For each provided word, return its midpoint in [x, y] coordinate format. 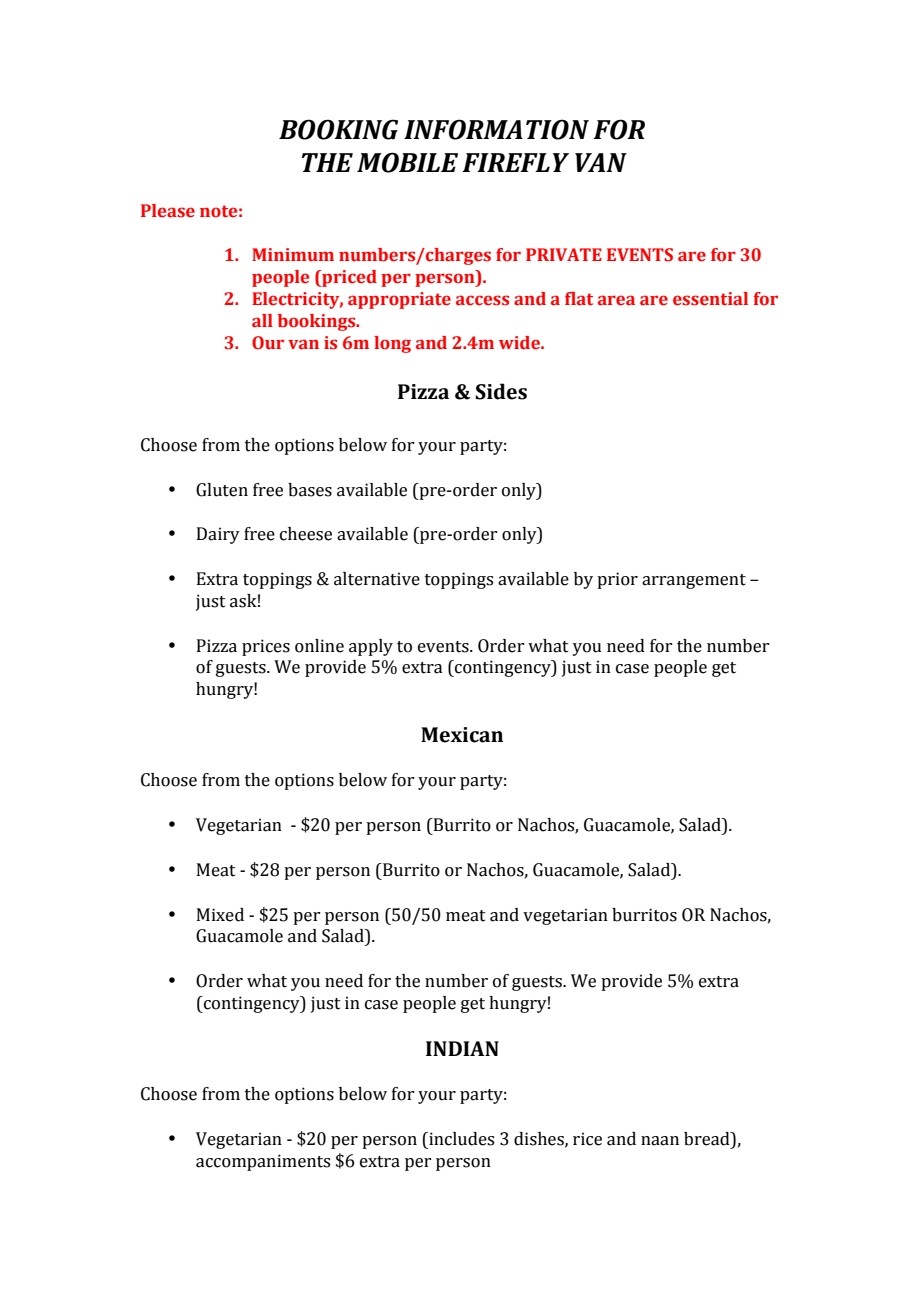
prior [617, 580]
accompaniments [263, 1162]
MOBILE [407, 162]
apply [371, 647]
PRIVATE [564, 254]
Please [168, 211]
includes [460, 1139]
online [319, 646]
